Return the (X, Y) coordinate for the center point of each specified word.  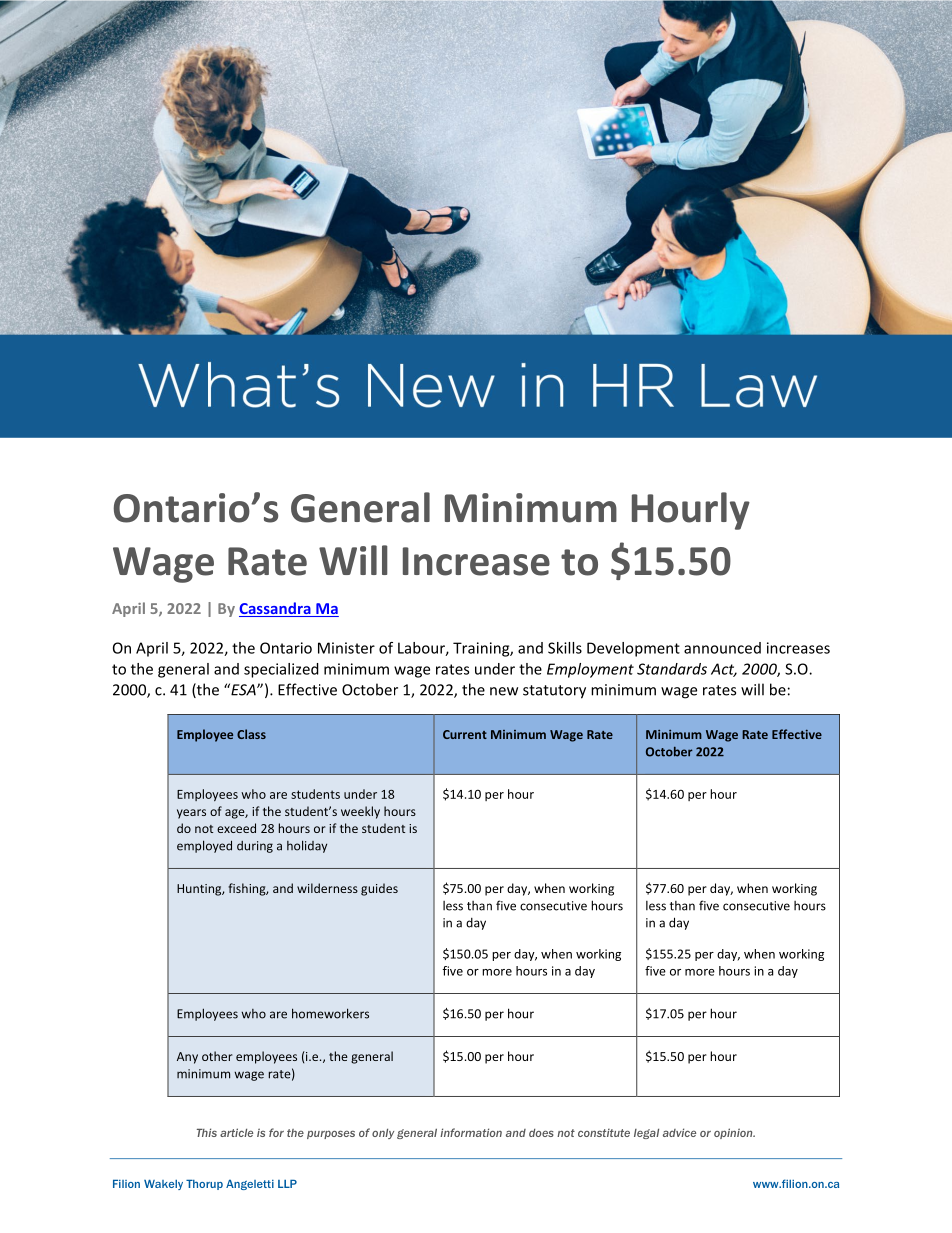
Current (465, 734)
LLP (287, 1184)
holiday (307, 846)
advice (679, 1132)
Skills (565, 648)
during (255, 847)
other (217, 1056)
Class (251, 734)
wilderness (327, 888)
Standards (672, 669)
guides (379, 889)
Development (633, 649)
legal (646, 1134)
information (471, 1132)
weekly (360, 812)
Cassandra (276, 609)
